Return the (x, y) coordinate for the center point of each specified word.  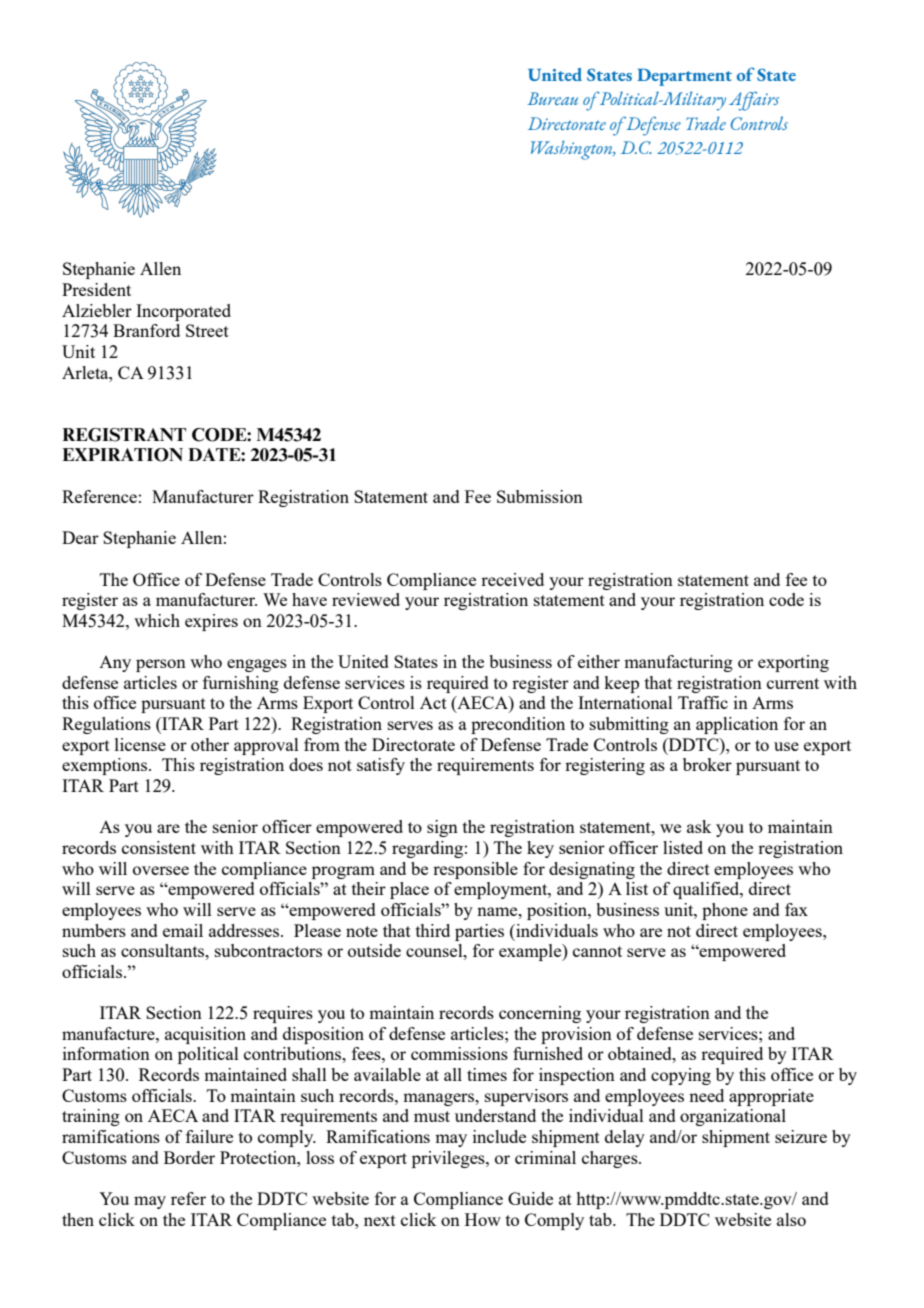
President (96, 289)
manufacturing (678, 663)
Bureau (552, 98)
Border (189, 1157)
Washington (573, 150)
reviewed (366, 599)
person (161, 665)
